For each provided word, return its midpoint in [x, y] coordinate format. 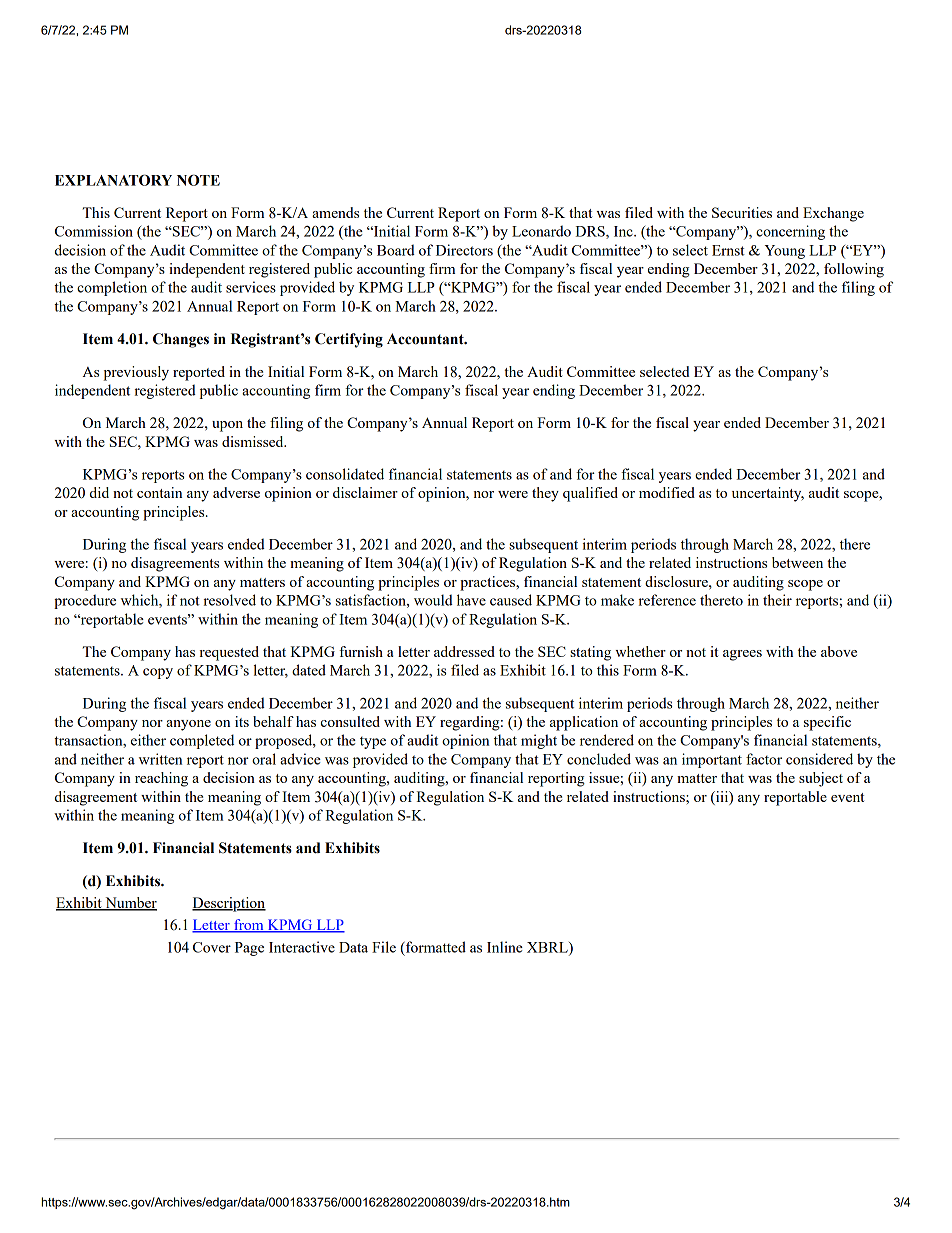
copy [158, 673]
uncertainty [768, 494]
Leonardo [541, 231]
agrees [742, 655]
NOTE [198, 180]
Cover [212, 947]
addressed [464, 651]
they [545, 494]
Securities [742, 212]
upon [227, 426]
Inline [505, 947]
